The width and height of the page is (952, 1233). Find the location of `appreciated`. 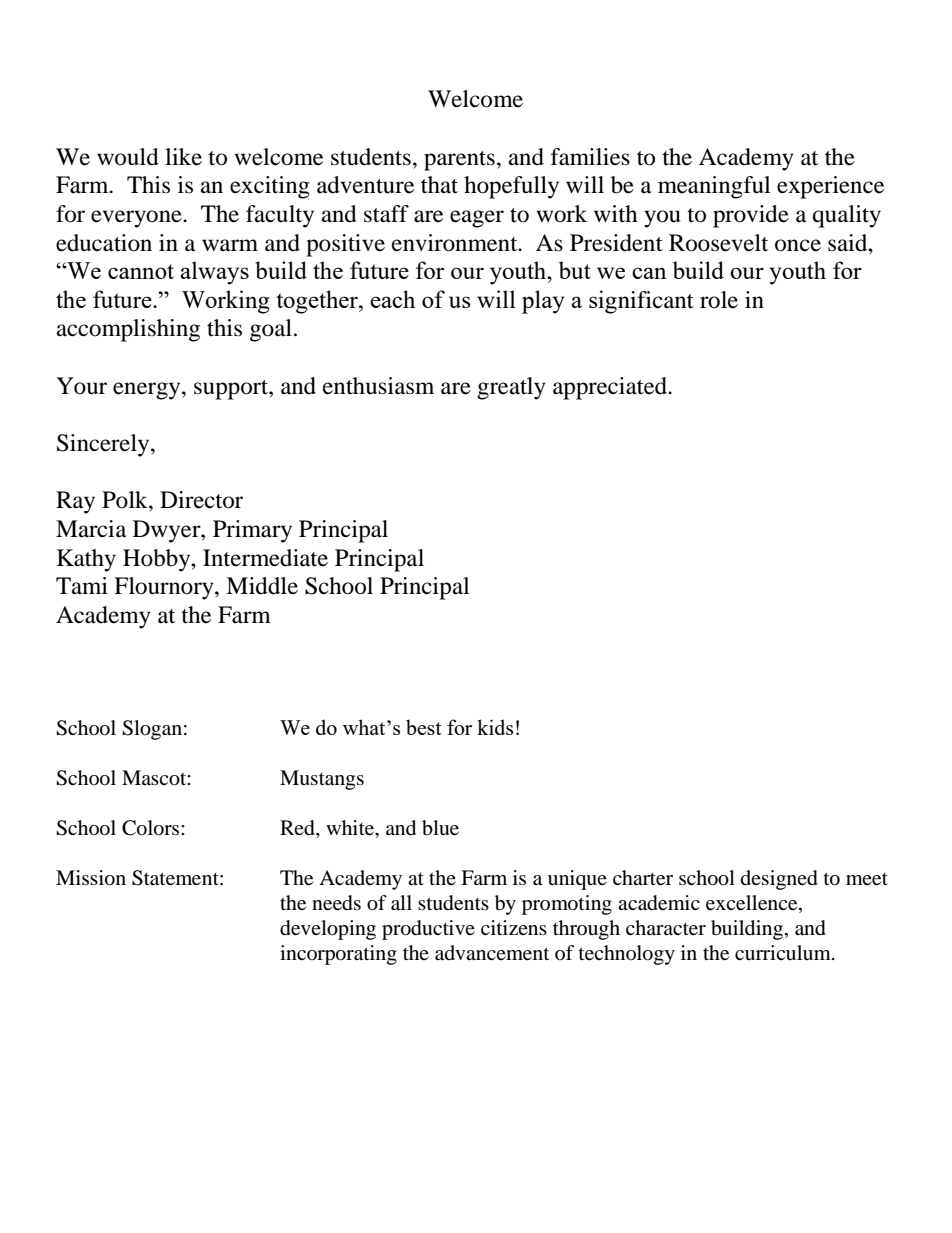

appreciated is located at coordinates (611, 388).
